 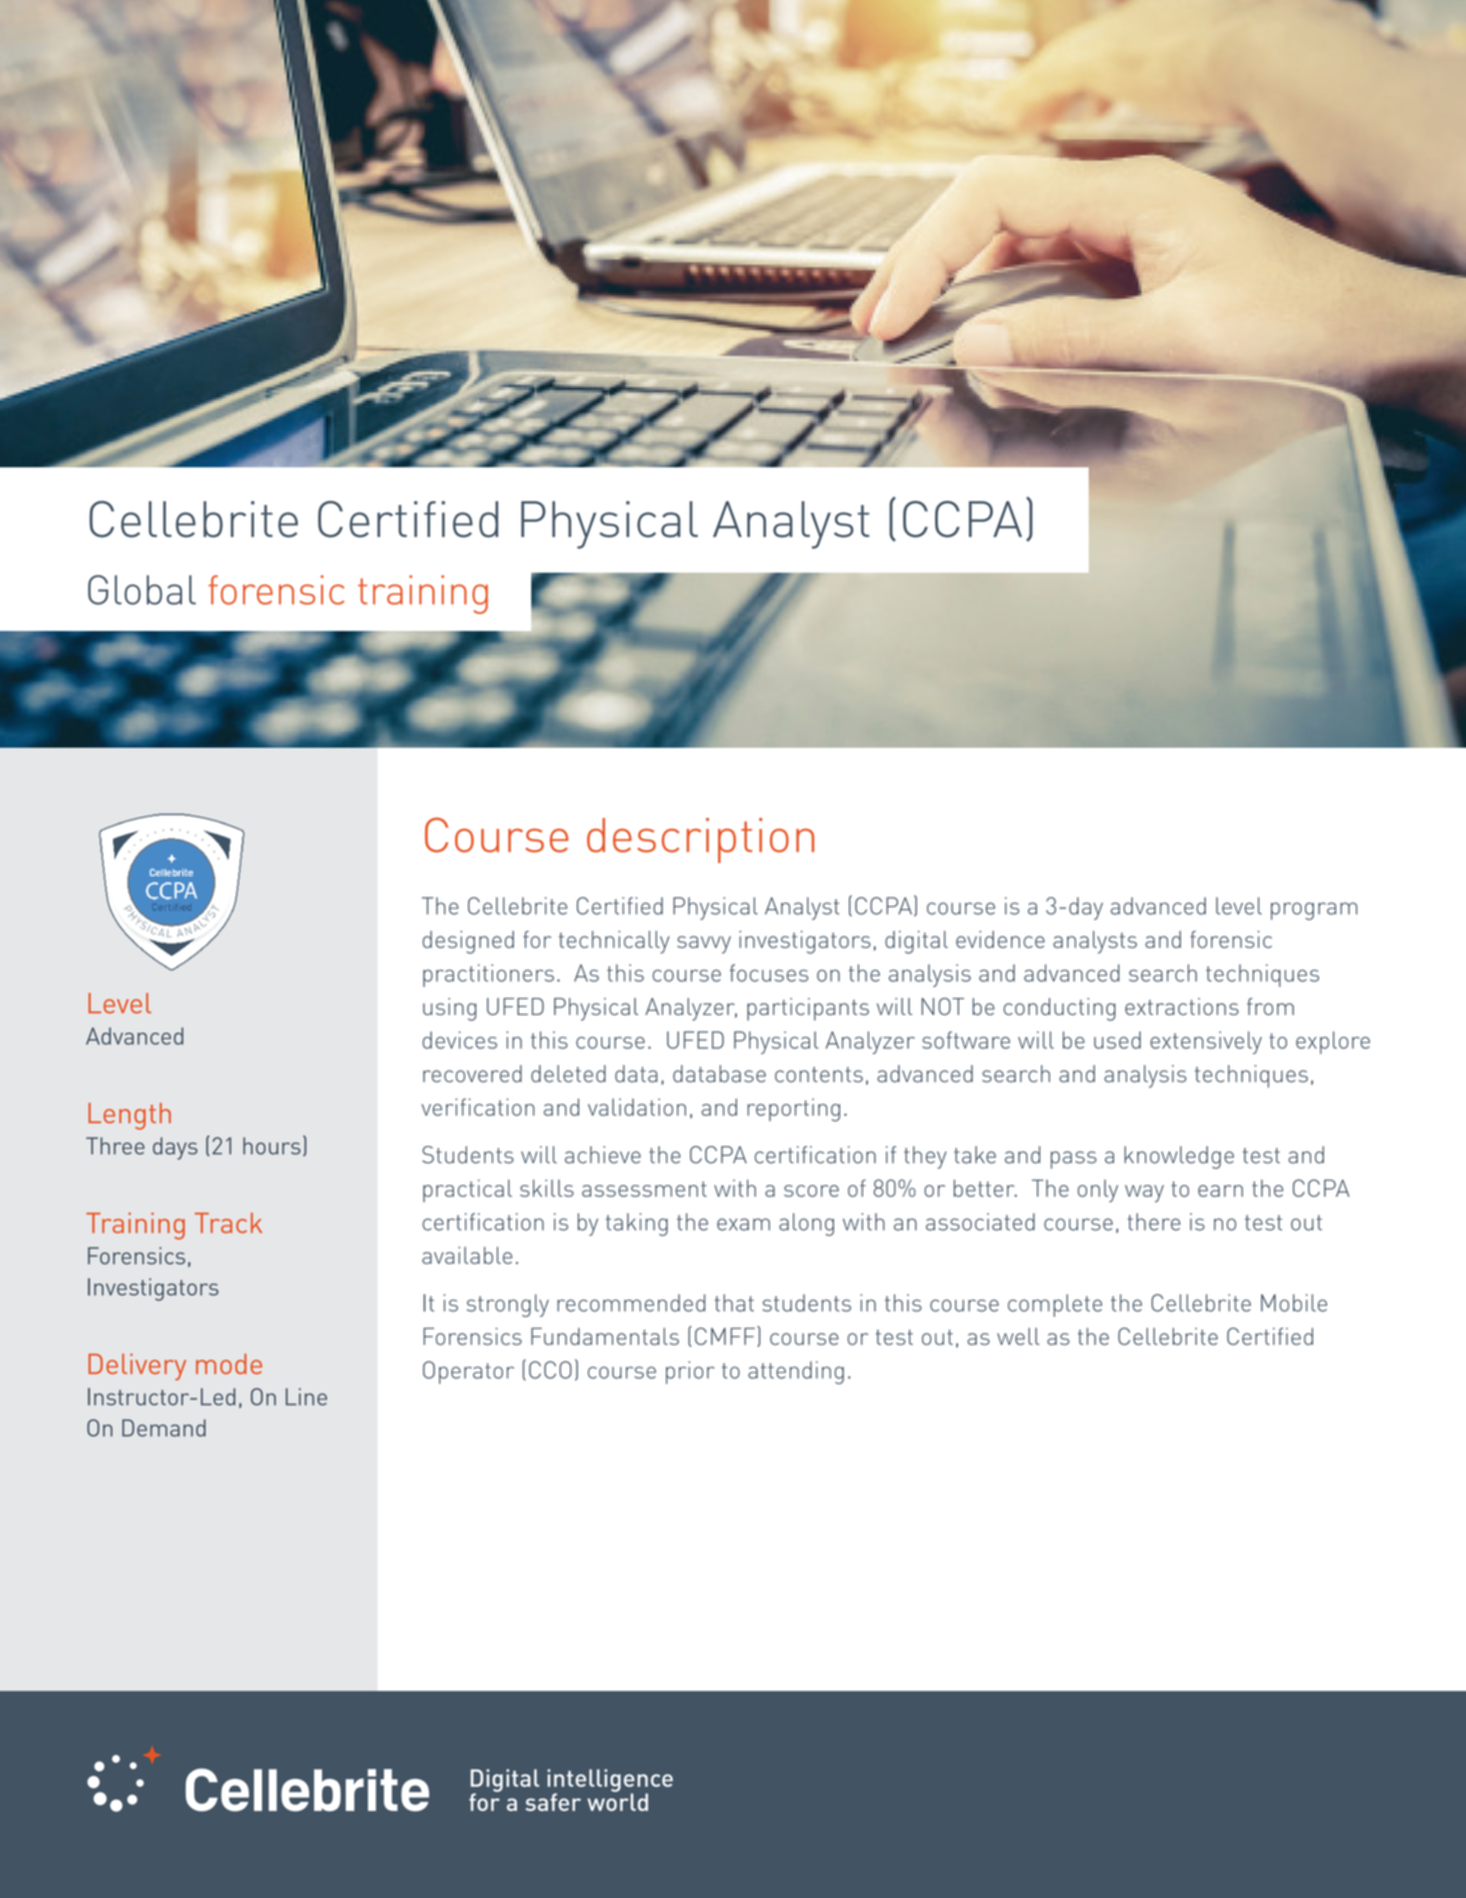 I want to click on Line, so click(x=306, y=1397).
